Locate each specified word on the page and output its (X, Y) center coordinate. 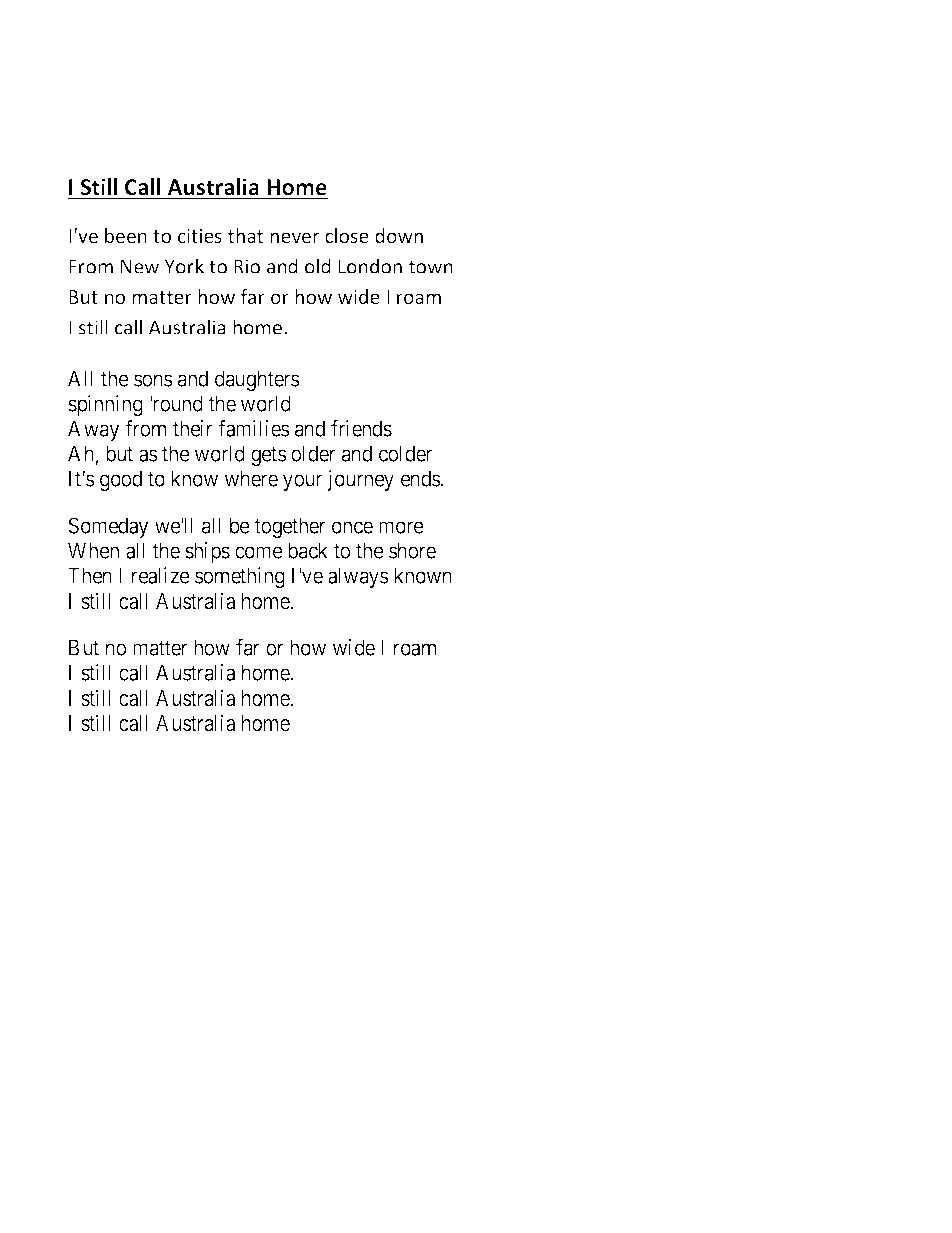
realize (161, 575)
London (370, 266)
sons (153, 380)
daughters (257, 380)
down (399, 235)
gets (269, 456)
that (245, 235)
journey (360, 480)
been (126, 235)
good (121, 480)
